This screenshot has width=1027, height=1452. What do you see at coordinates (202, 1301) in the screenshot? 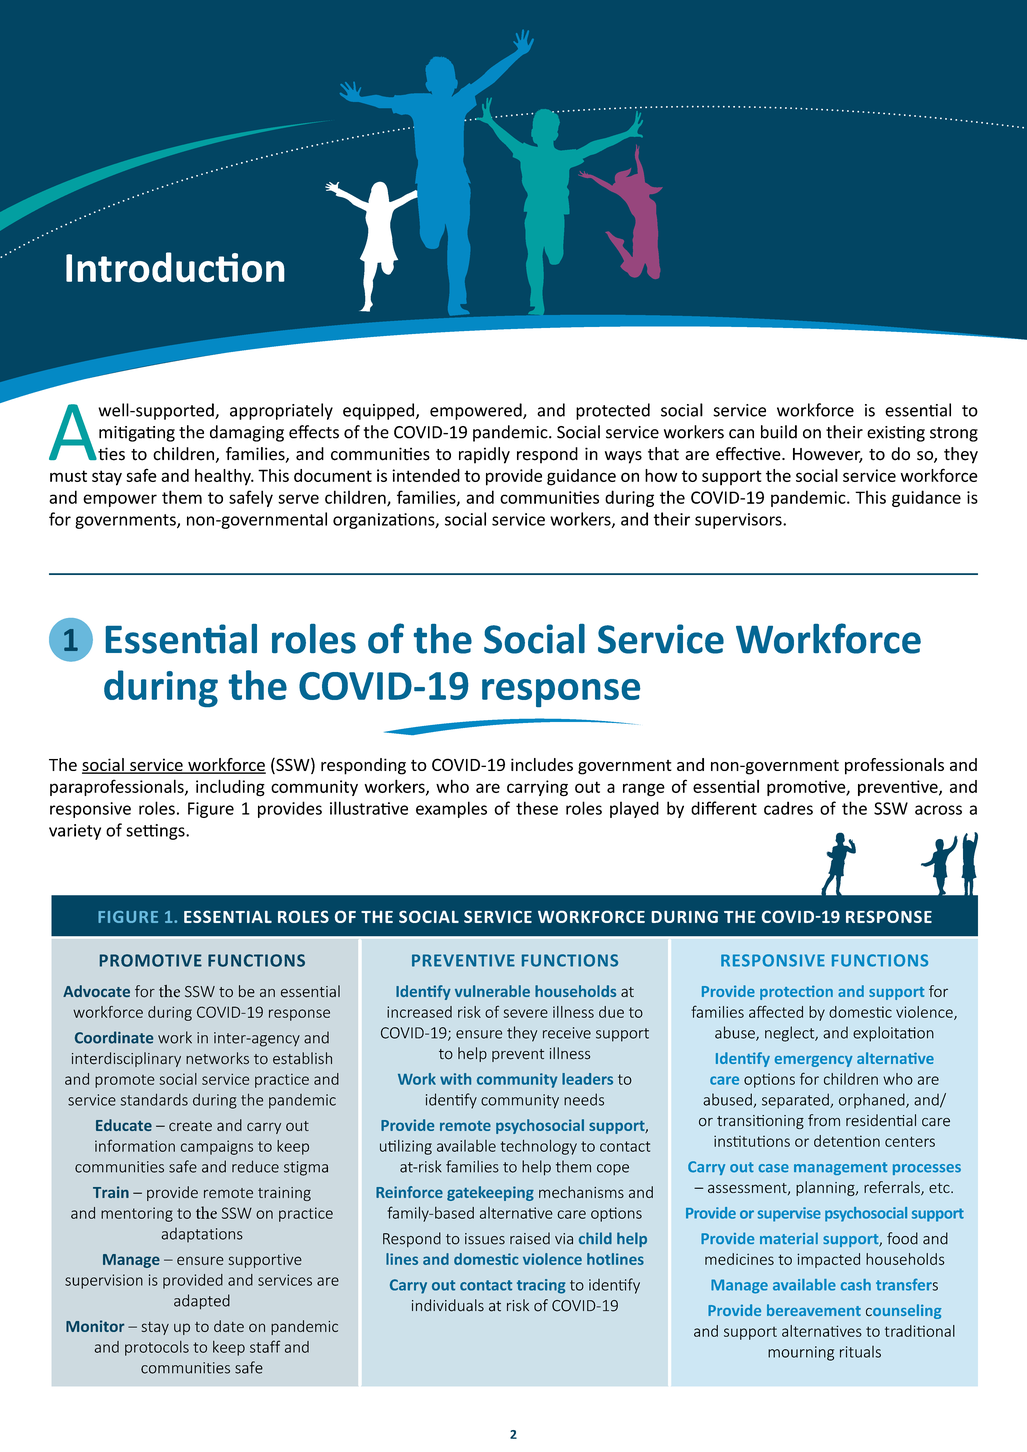
I see `adapted` at bounding box center [202, 1301].
